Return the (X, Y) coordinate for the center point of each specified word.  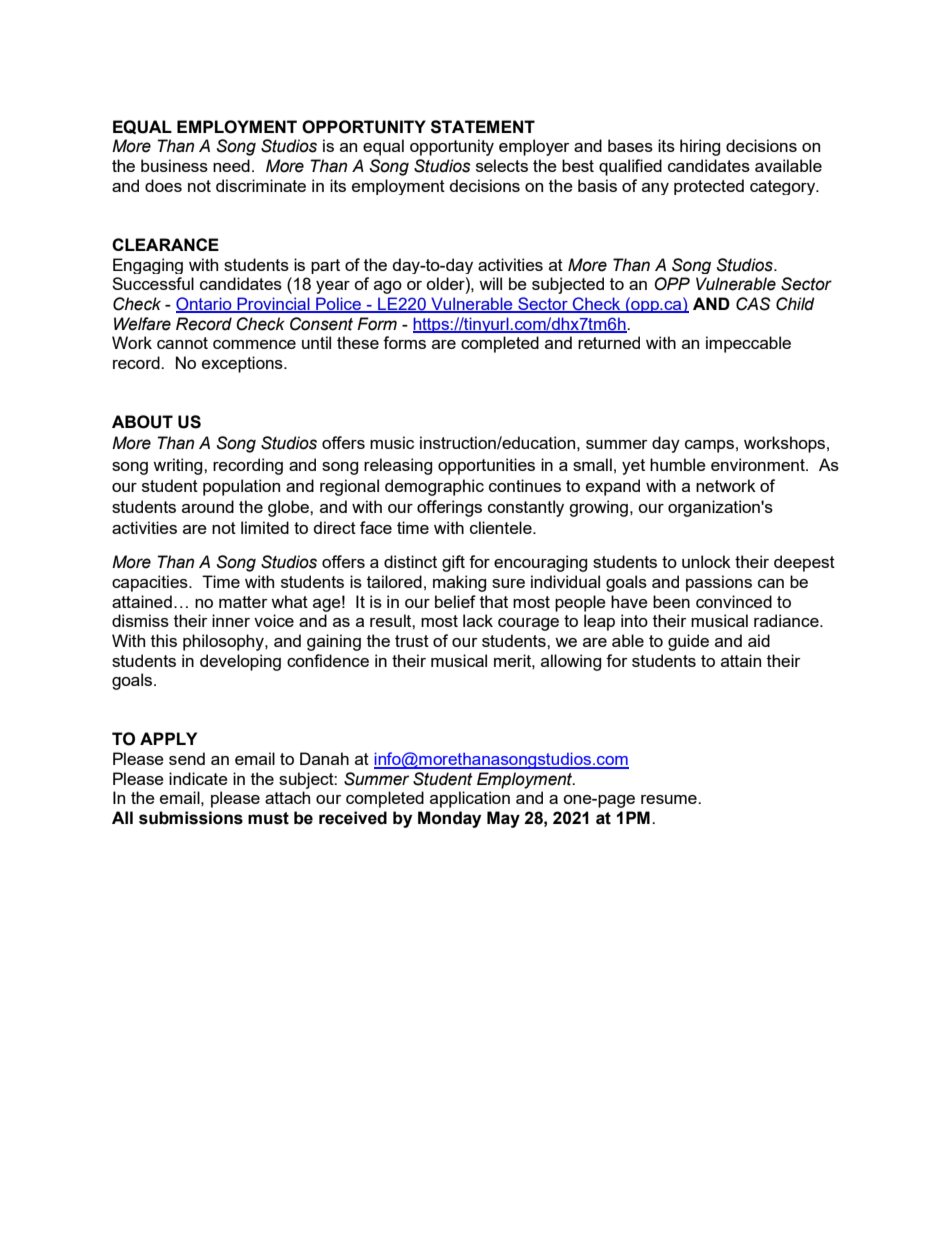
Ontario (205, 305)
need (231, 165)
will (490, 283)
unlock (706, 561)
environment (759, 464)
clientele (502, 527)
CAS (753, 304)
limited (265, 527)
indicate (198, 778)
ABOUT (142, 422)
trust (412, 641)
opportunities (486, 466)
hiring (700, 147)
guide (688, 642)
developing (240, 662)
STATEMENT (483, 127)
